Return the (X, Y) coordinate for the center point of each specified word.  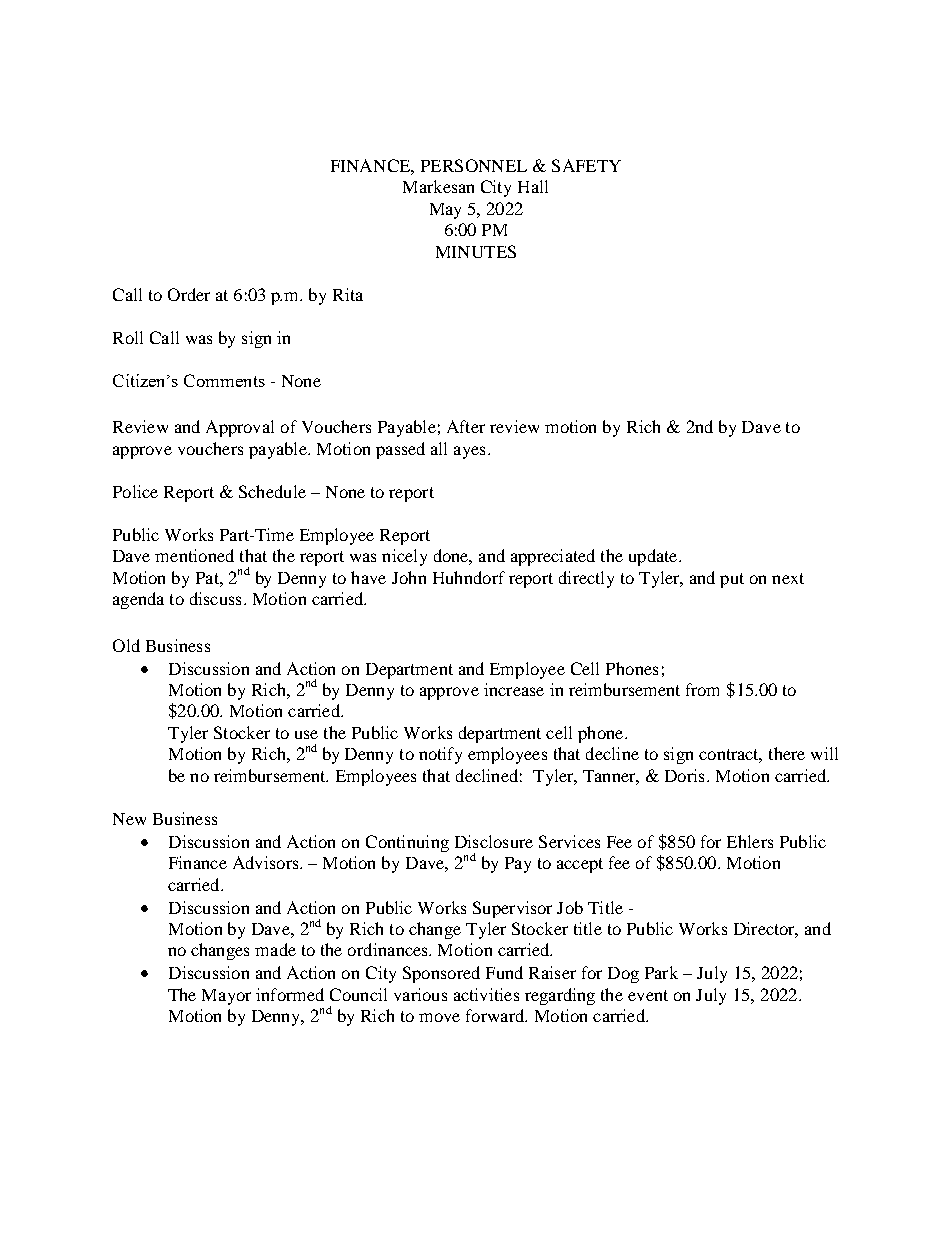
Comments (224, 380)
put (732, 580)
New (129, 819)
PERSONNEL (474, 165)
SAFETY (586, 165)
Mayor (226, 997)
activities (486, 994)
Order (189, 294)
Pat (208, 578)
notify (440, 755)
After (466, 426)
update (654, 557)
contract (730, 756)
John (409, 577)
